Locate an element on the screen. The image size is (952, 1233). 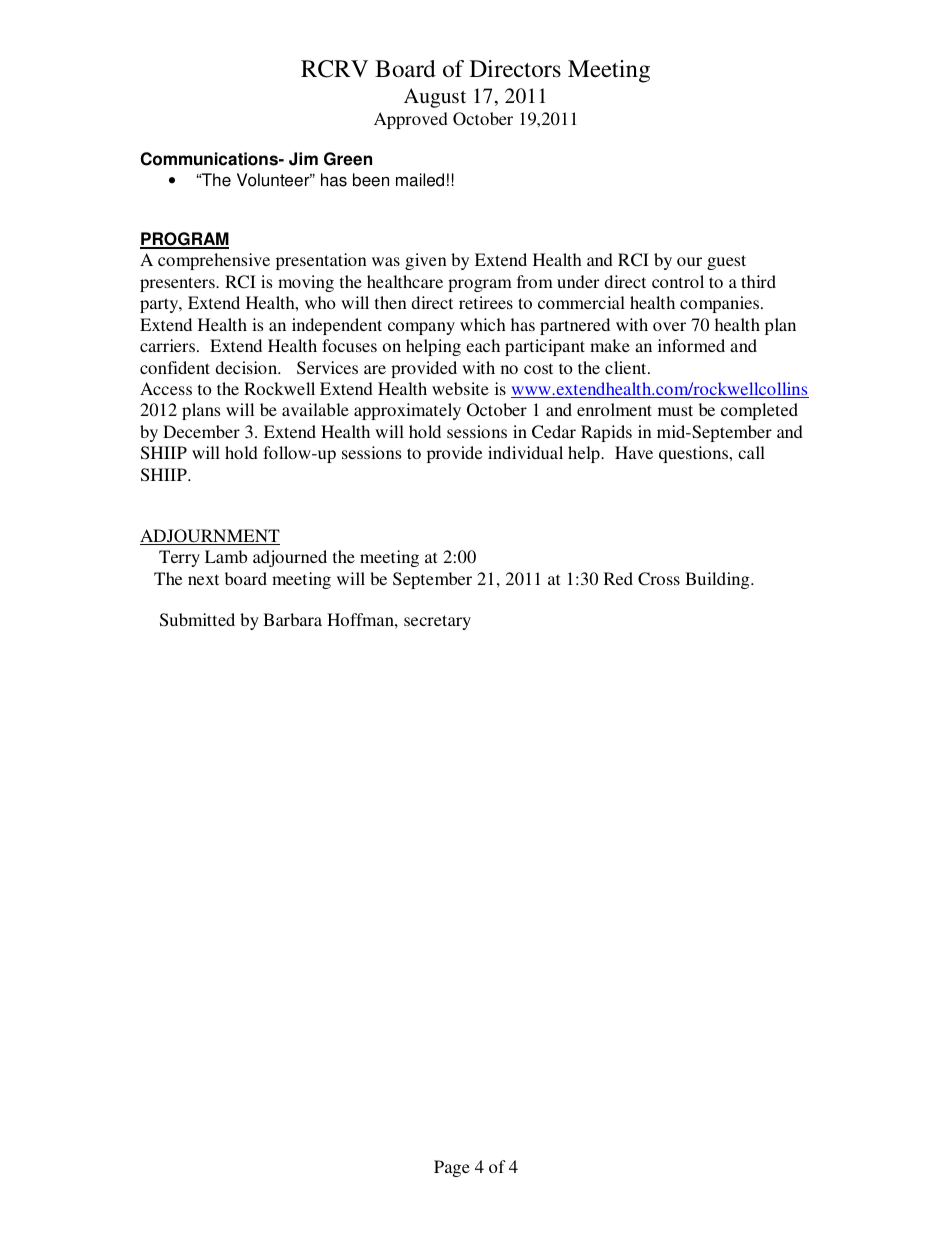
Submitted is located at coordinates (197, 620).
